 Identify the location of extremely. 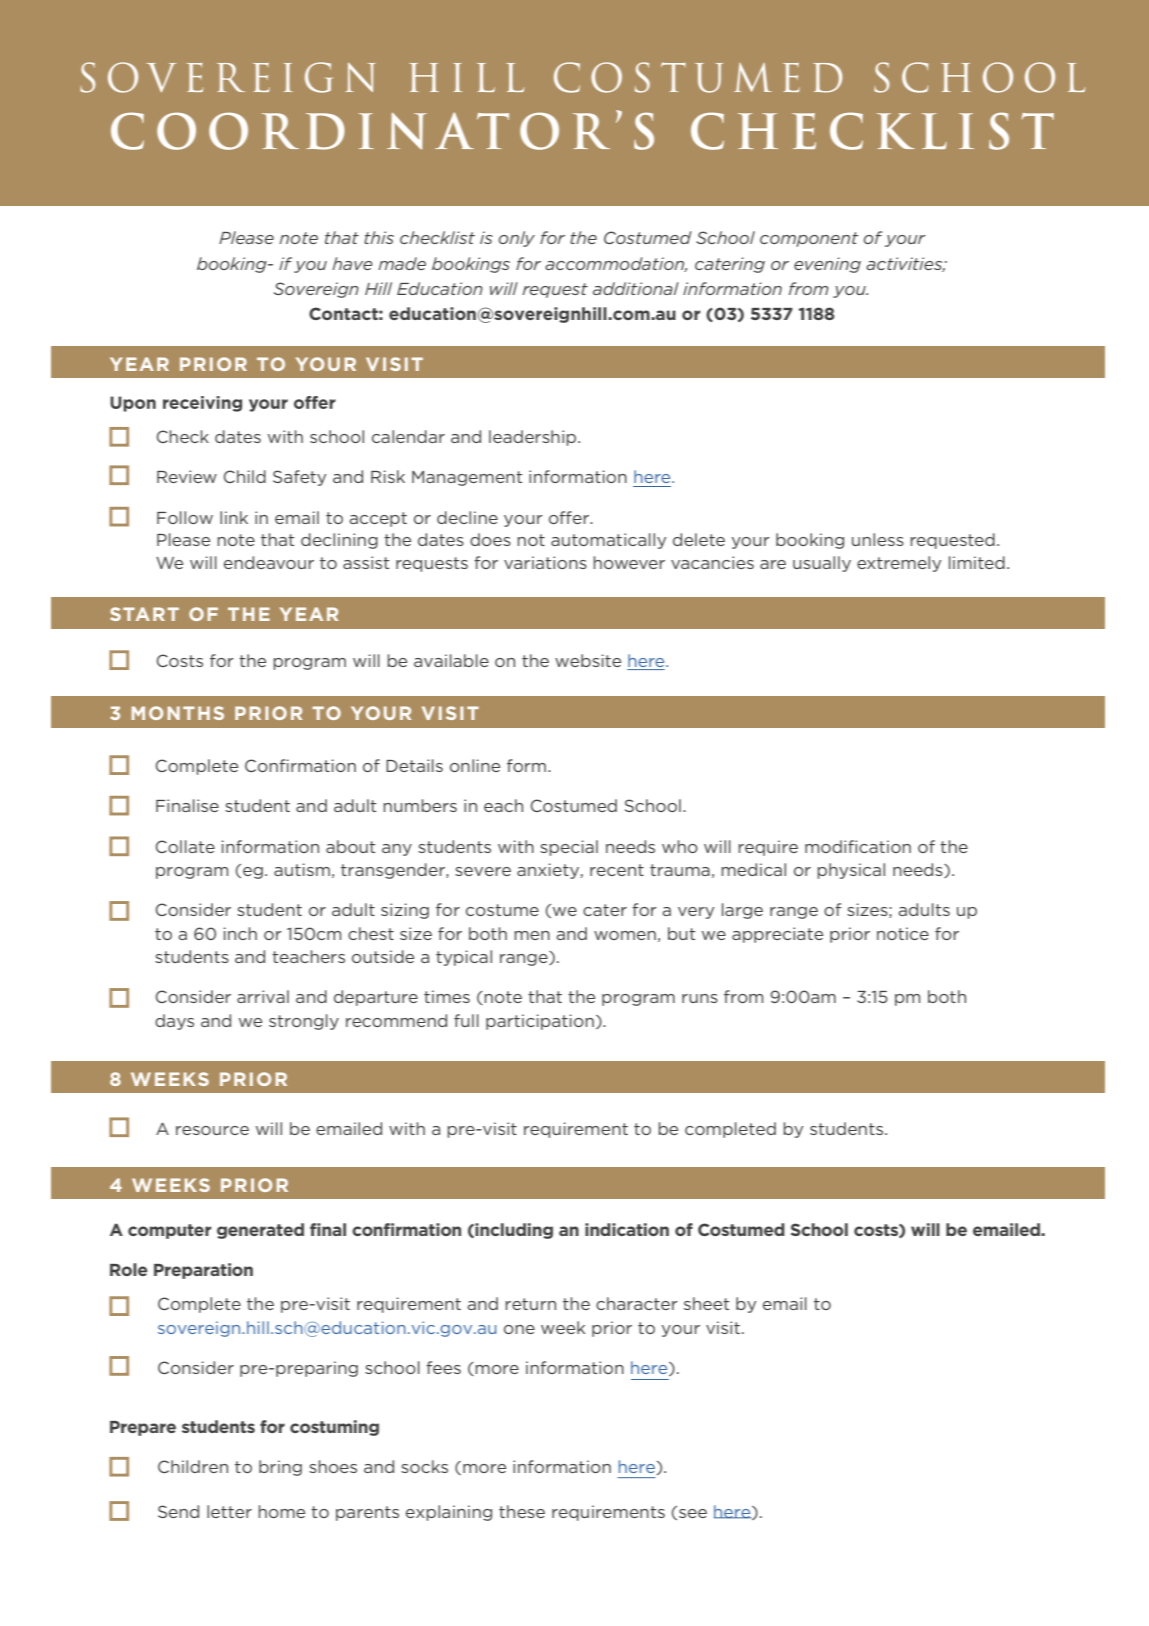
(899, 564).
